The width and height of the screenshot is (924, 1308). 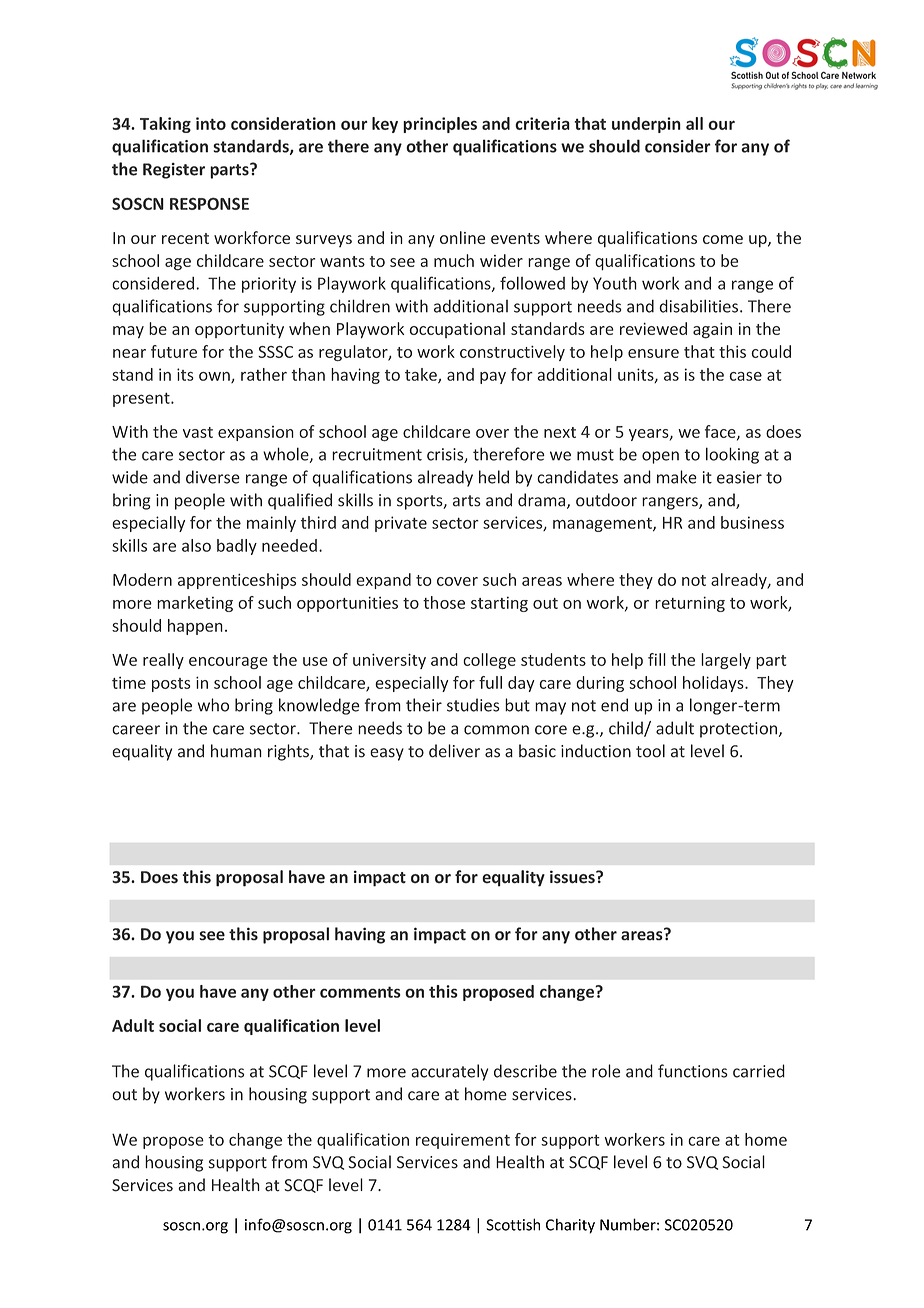 I want to click on Charity, so click(x=570, y=1226).
